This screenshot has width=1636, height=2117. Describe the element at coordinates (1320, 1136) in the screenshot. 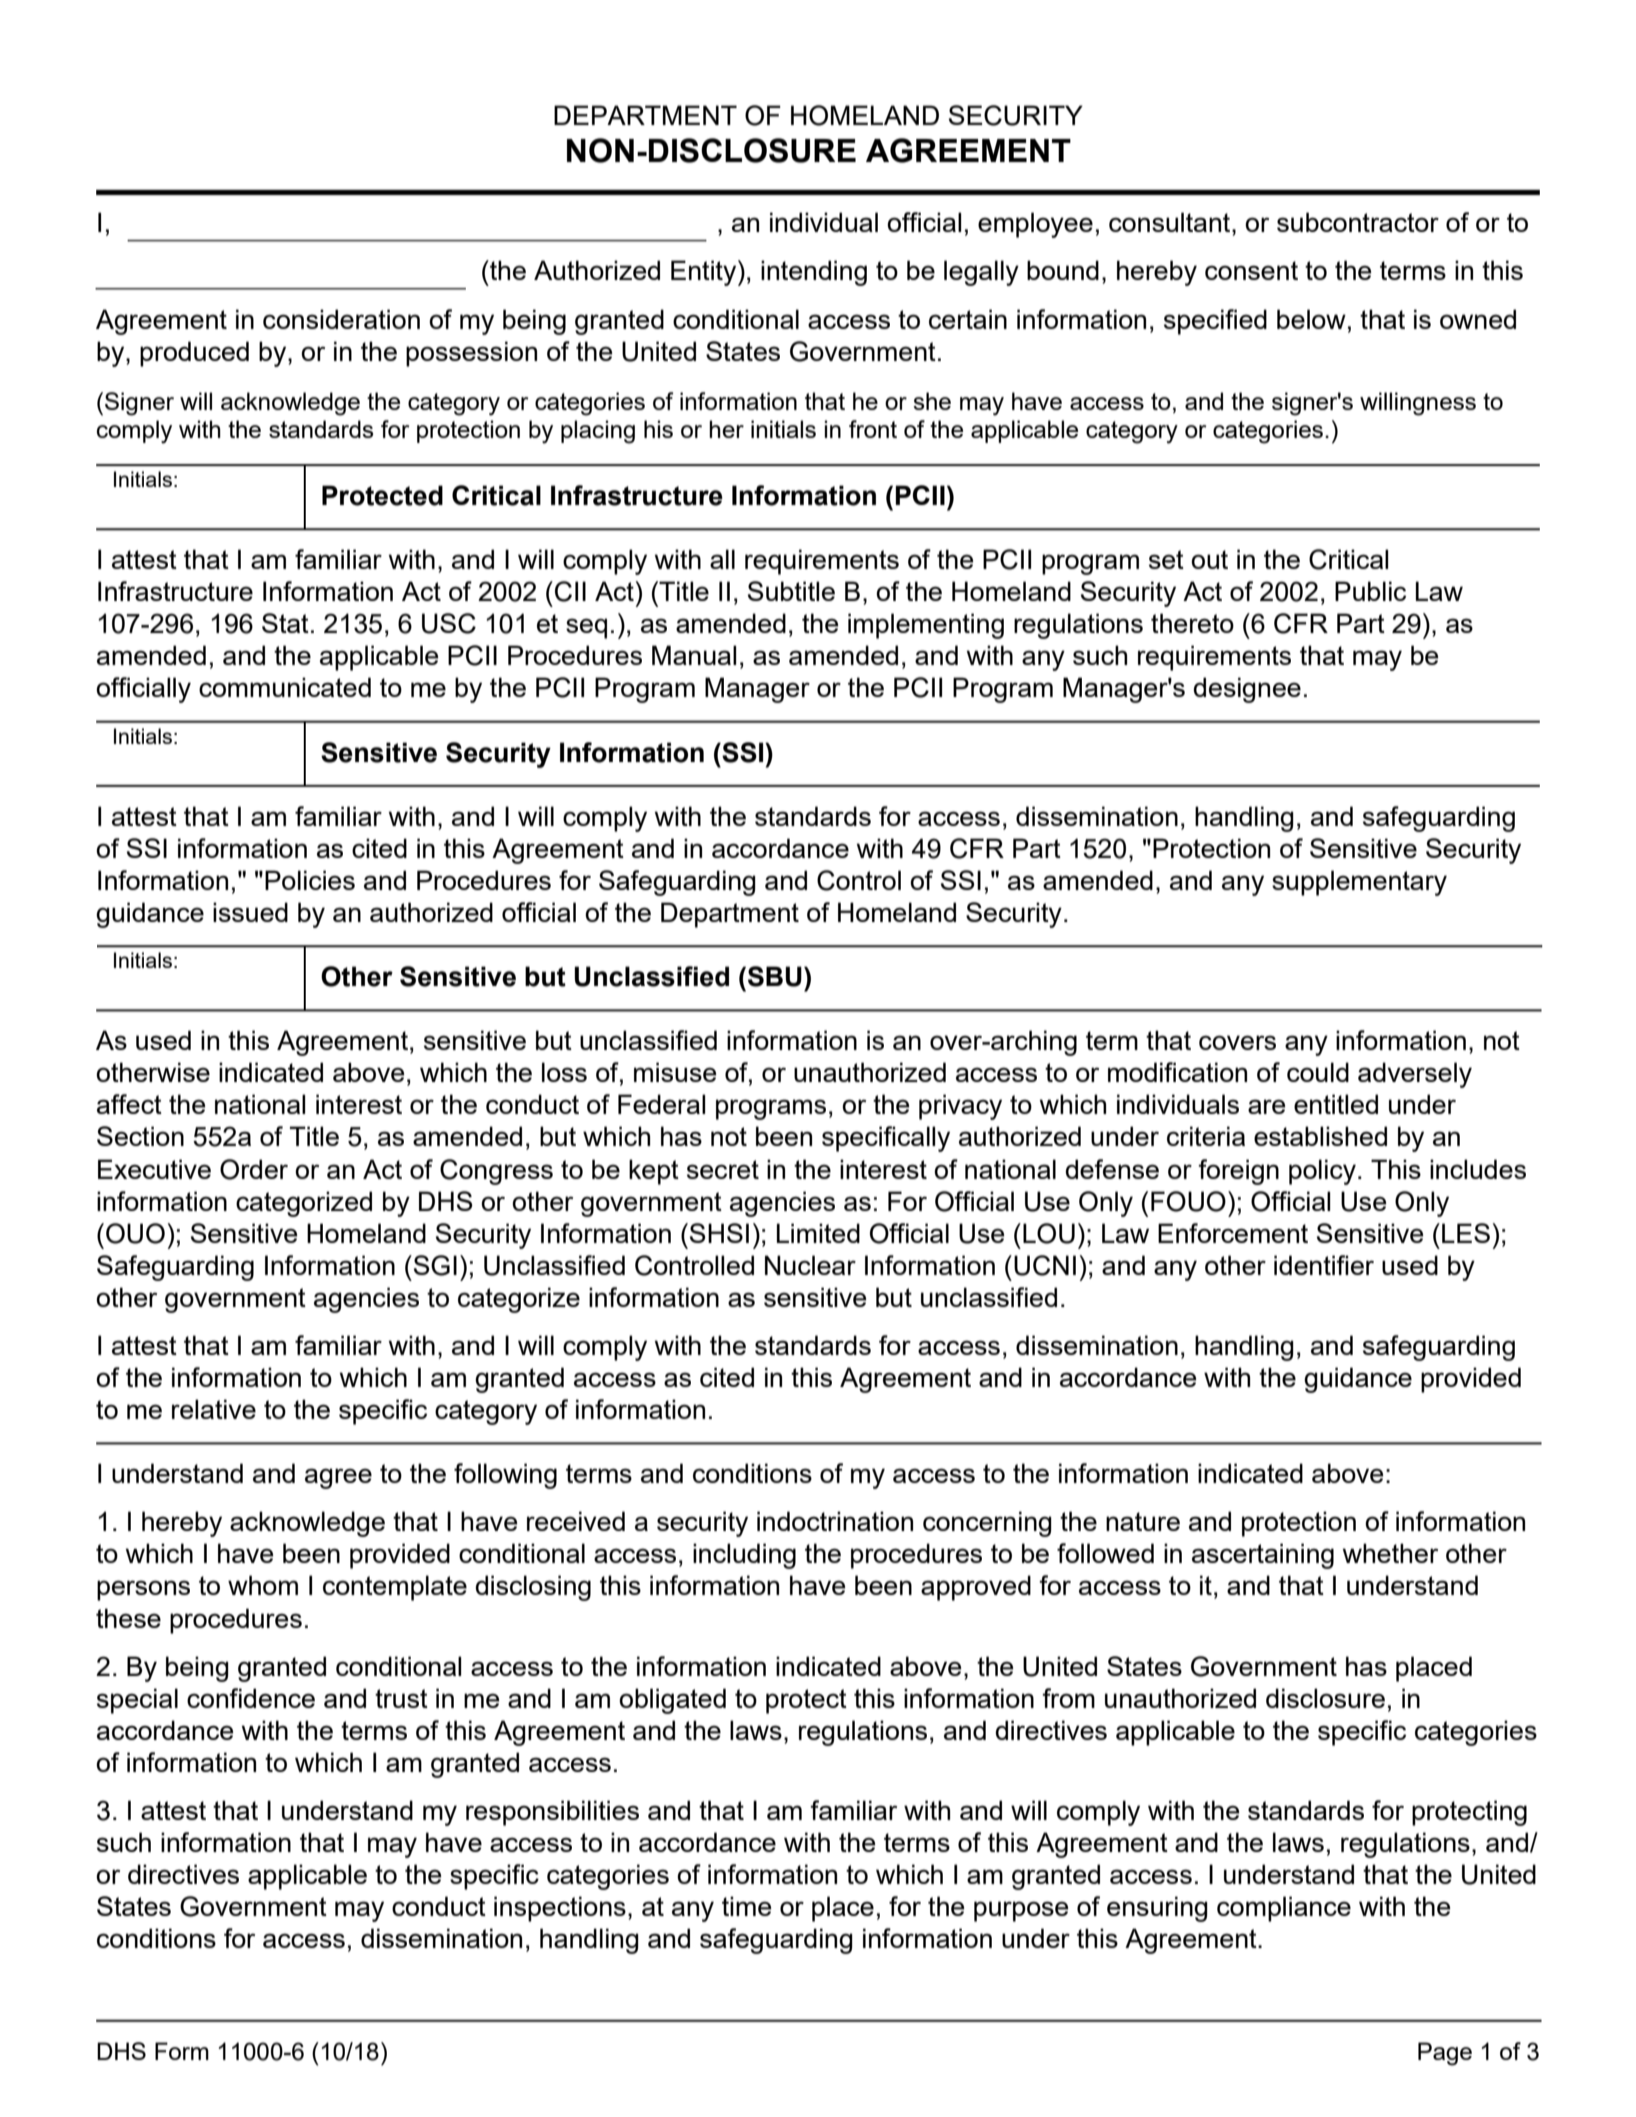

I see `established` at that location.
